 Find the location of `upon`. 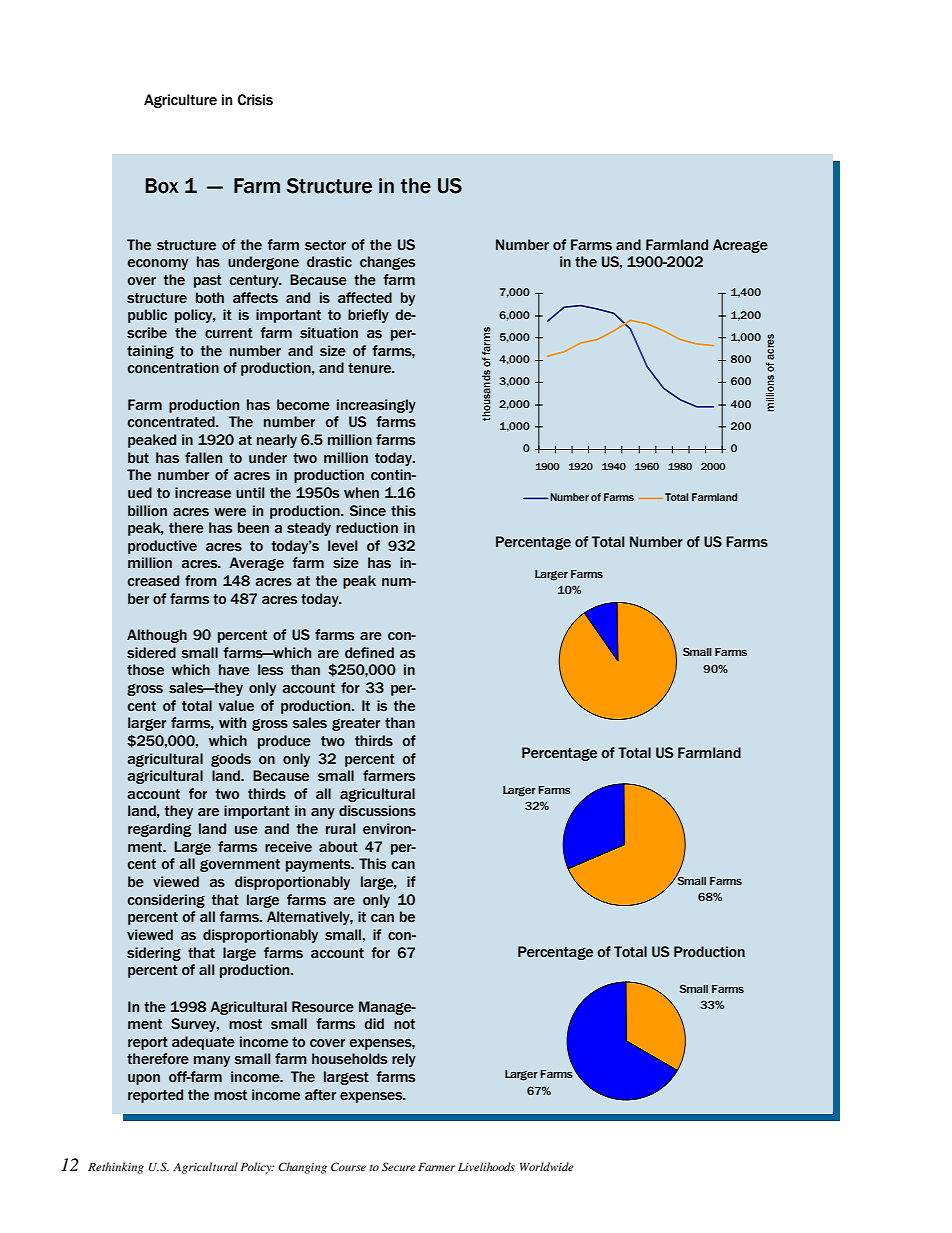

upon is located at coordinates (144, 1079).
